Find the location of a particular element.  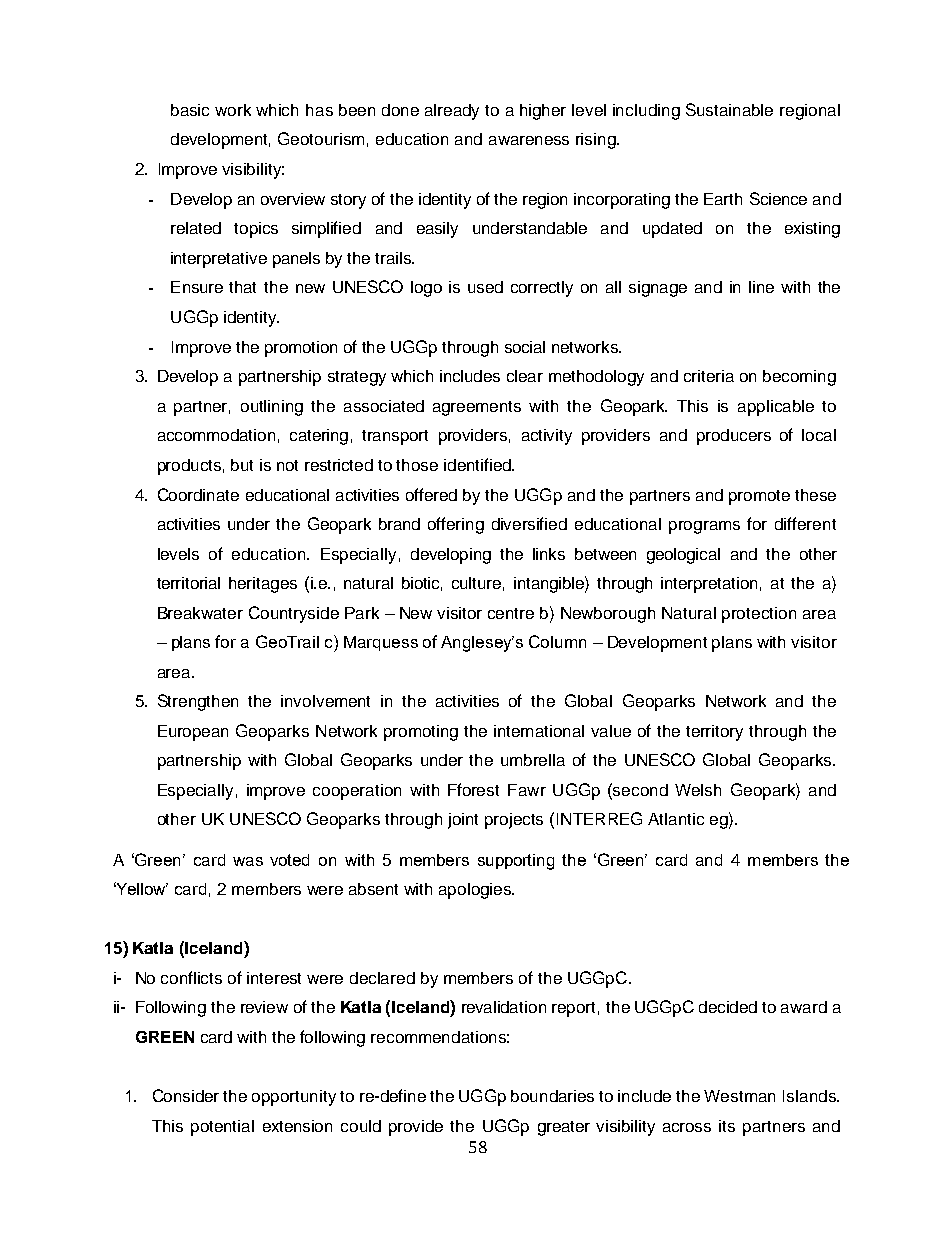

has is located at coordinates (319, 110).
